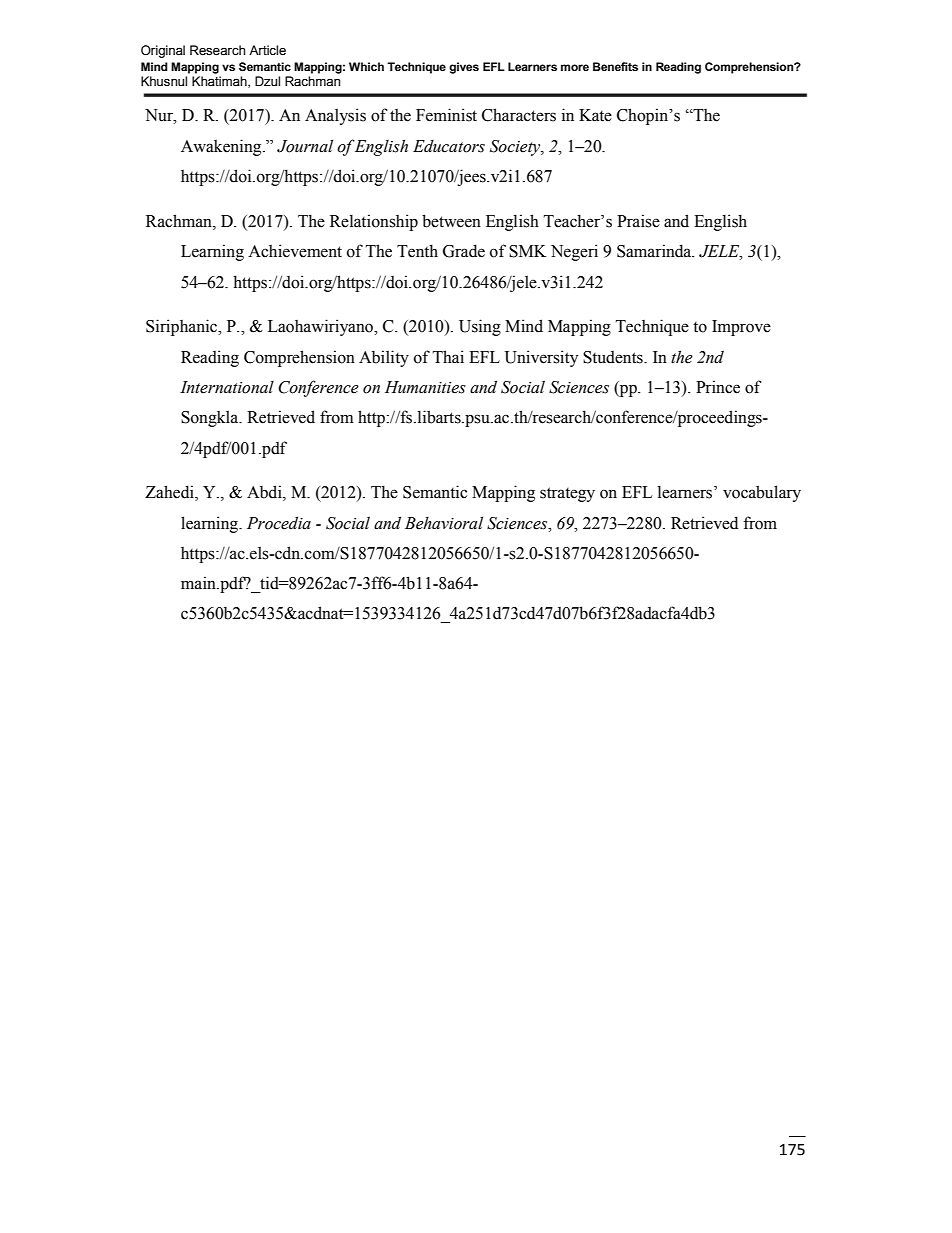 Image resolution: width=952 pixels, height=1233 pixels. I want to click on gives, so click(464, 68).
